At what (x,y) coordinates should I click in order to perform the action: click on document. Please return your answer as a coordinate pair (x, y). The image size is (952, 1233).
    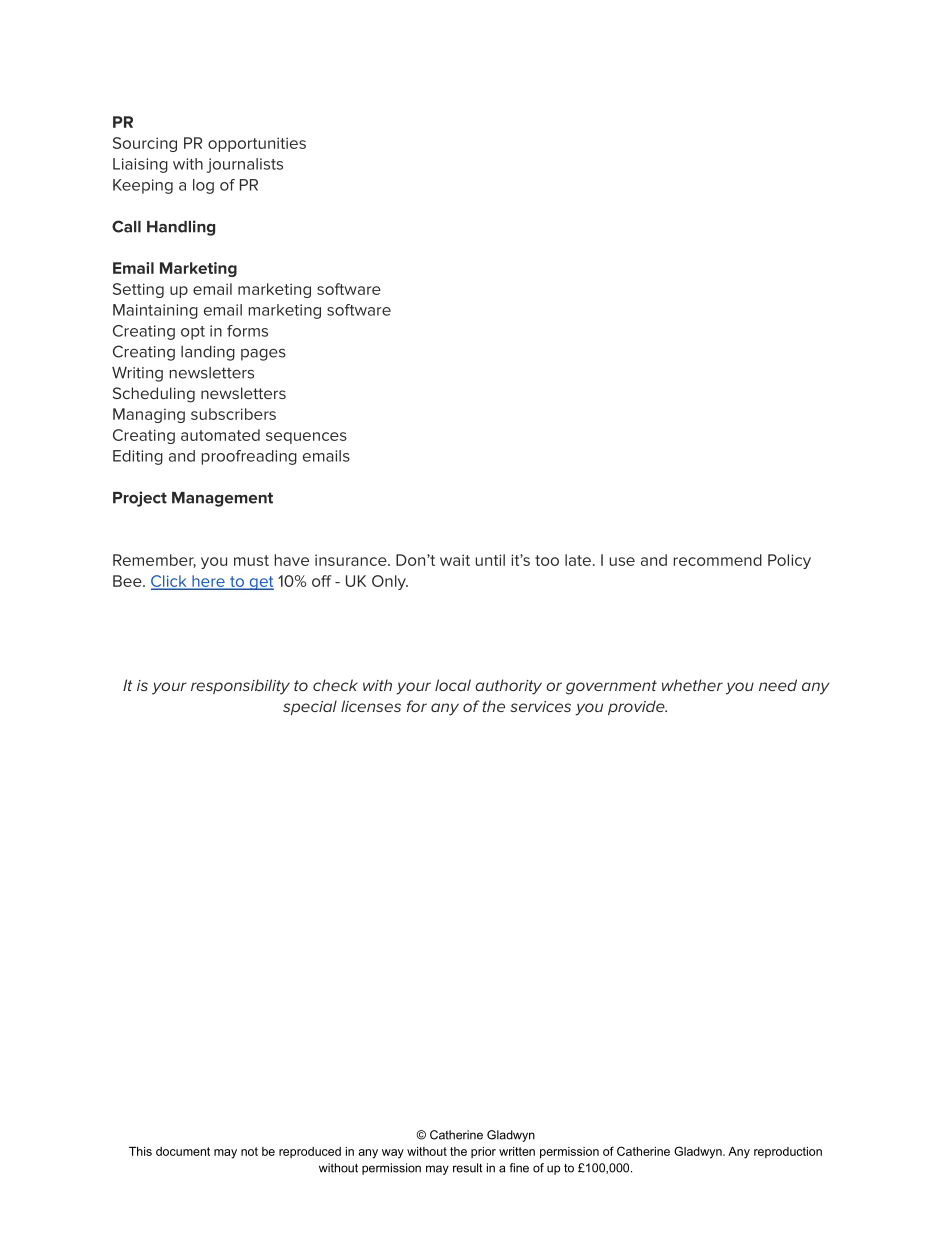
    Looking at the image, I should click on (183, 1151).
